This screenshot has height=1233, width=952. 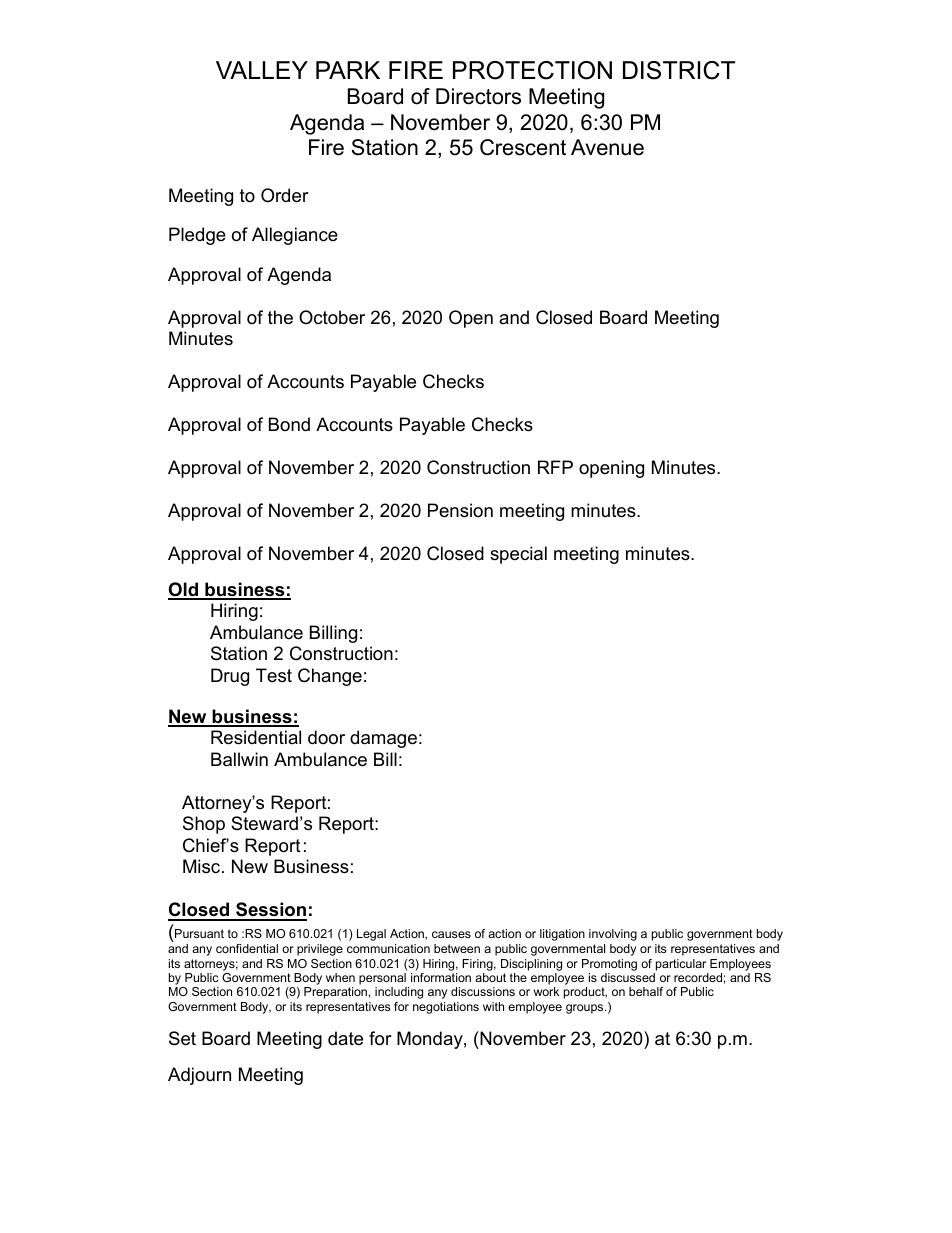 What do you see at coordinates (230, 677) in the screenshot?
I see `Drug` at bounding box center [230, 677].
